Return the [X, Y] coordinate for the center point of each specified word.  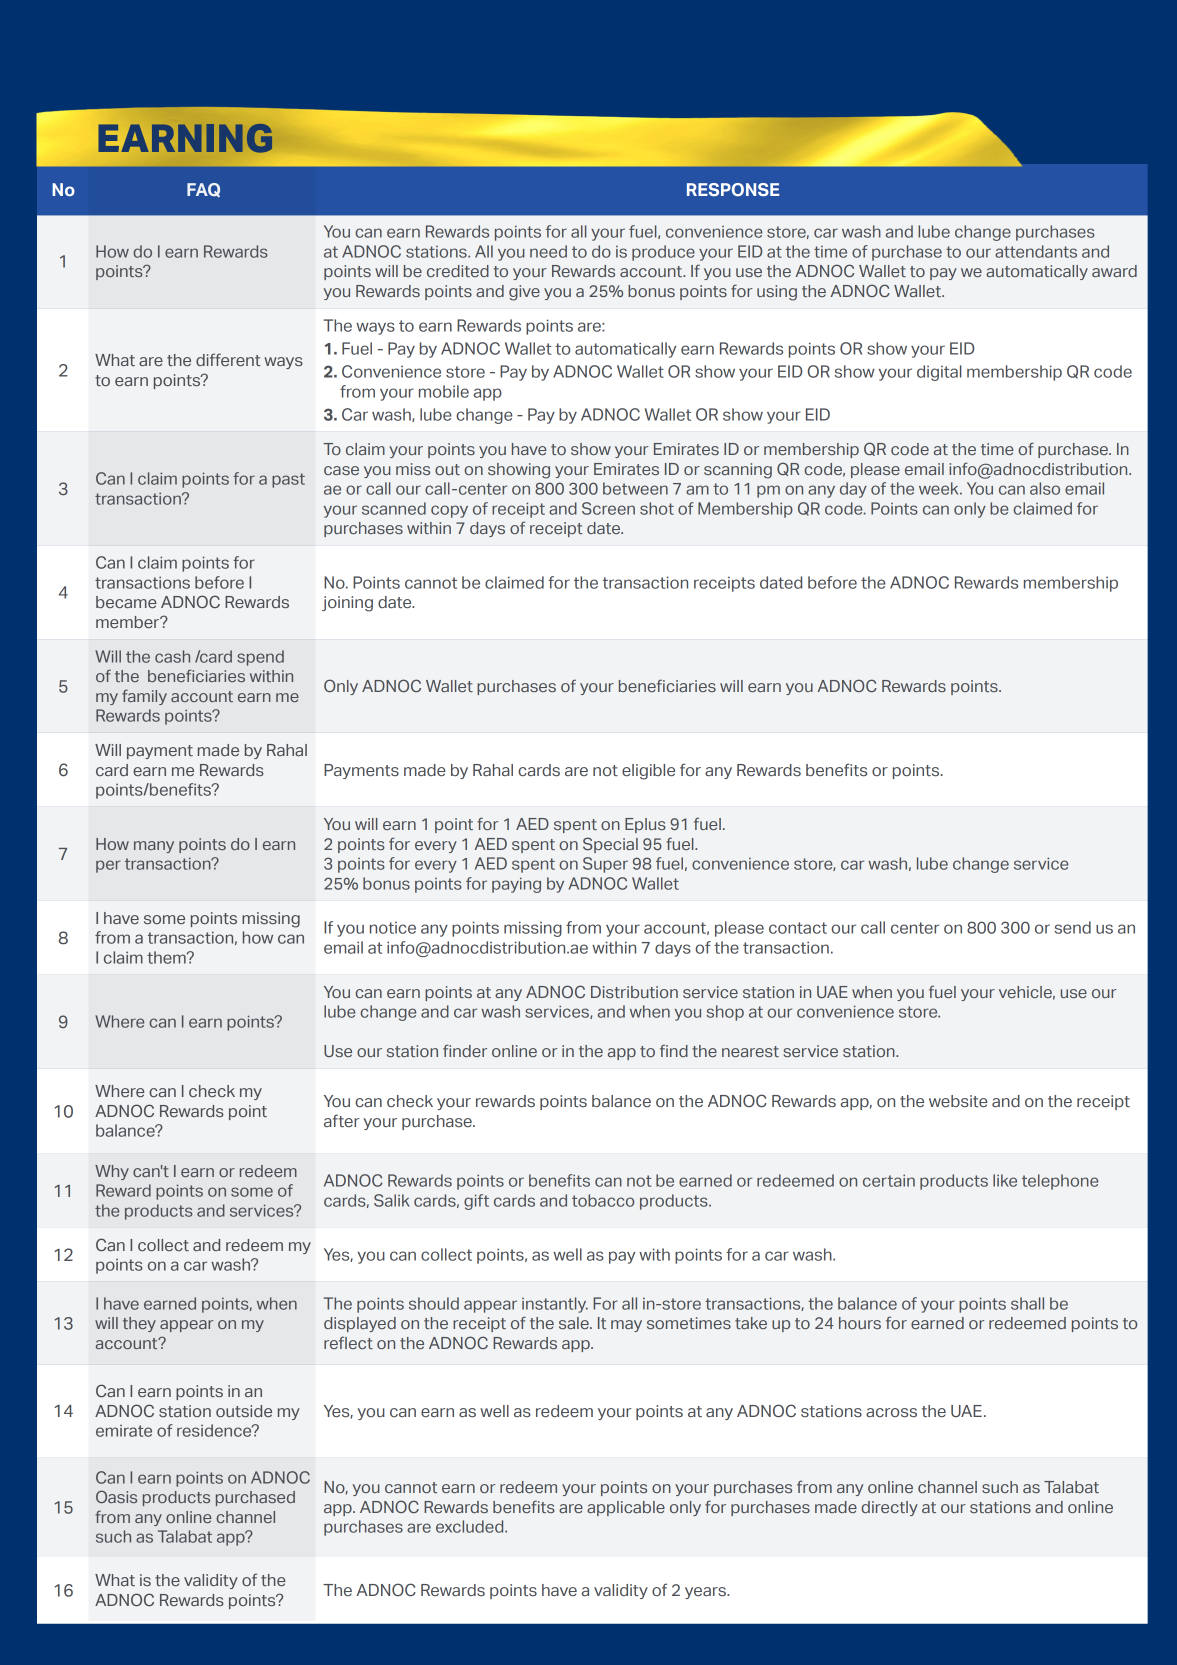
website [958, 1101]
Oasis [116, 1496]
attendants [1036, 251]
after [342, 1120]
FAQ [203, 190]
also [1045, 488]
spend [260, 658]
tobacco [603, 1200]
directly [889, 1508]
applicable [626, 1508]
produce [663, 253]
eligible [648, 772]
